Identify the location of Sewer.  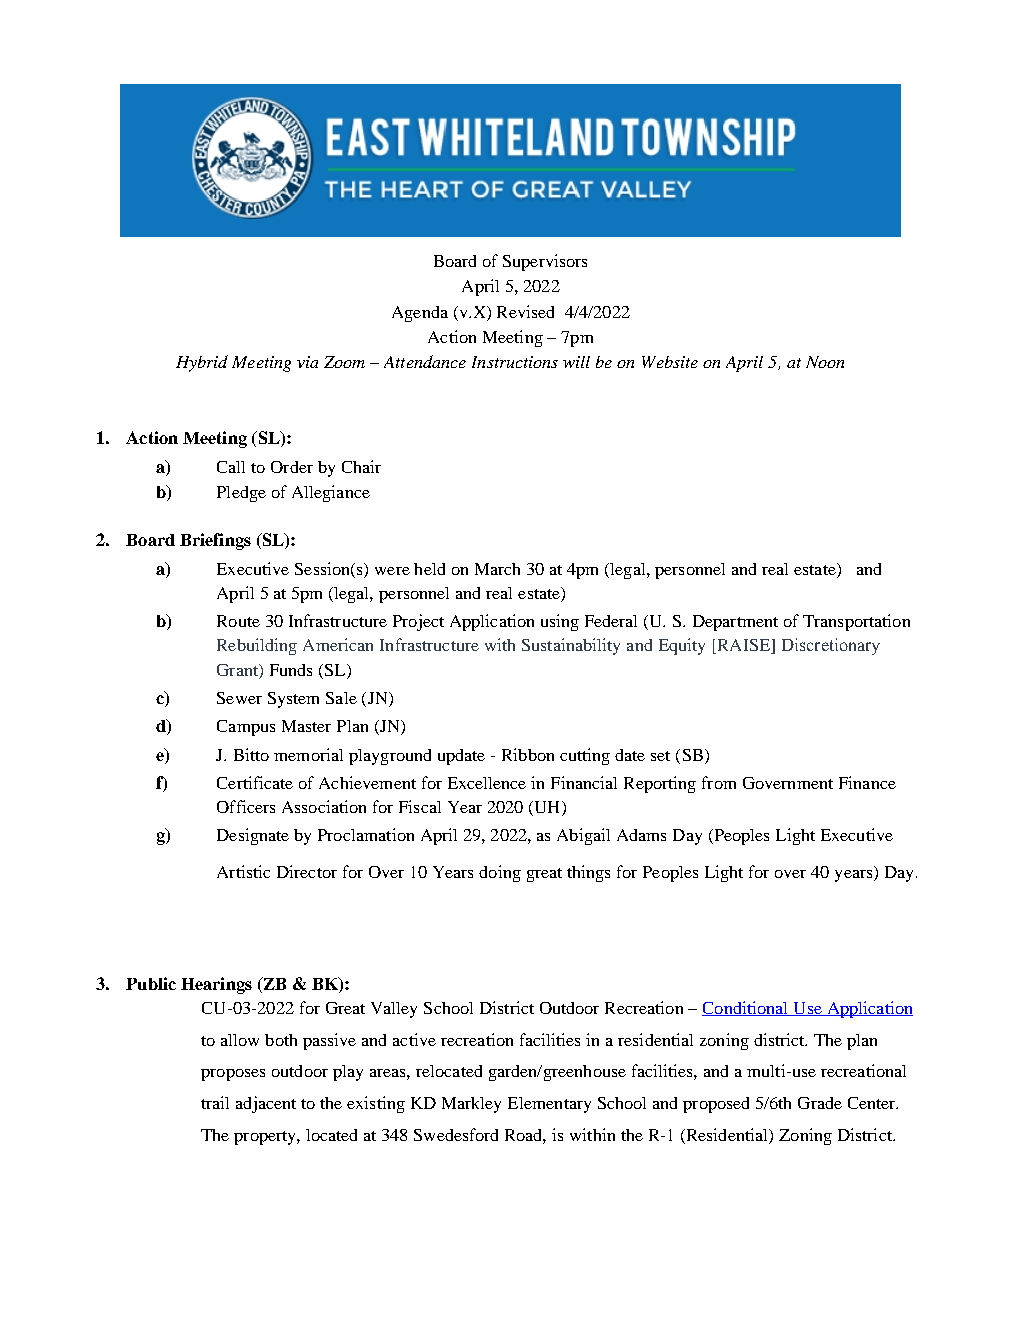
(239, 698).
